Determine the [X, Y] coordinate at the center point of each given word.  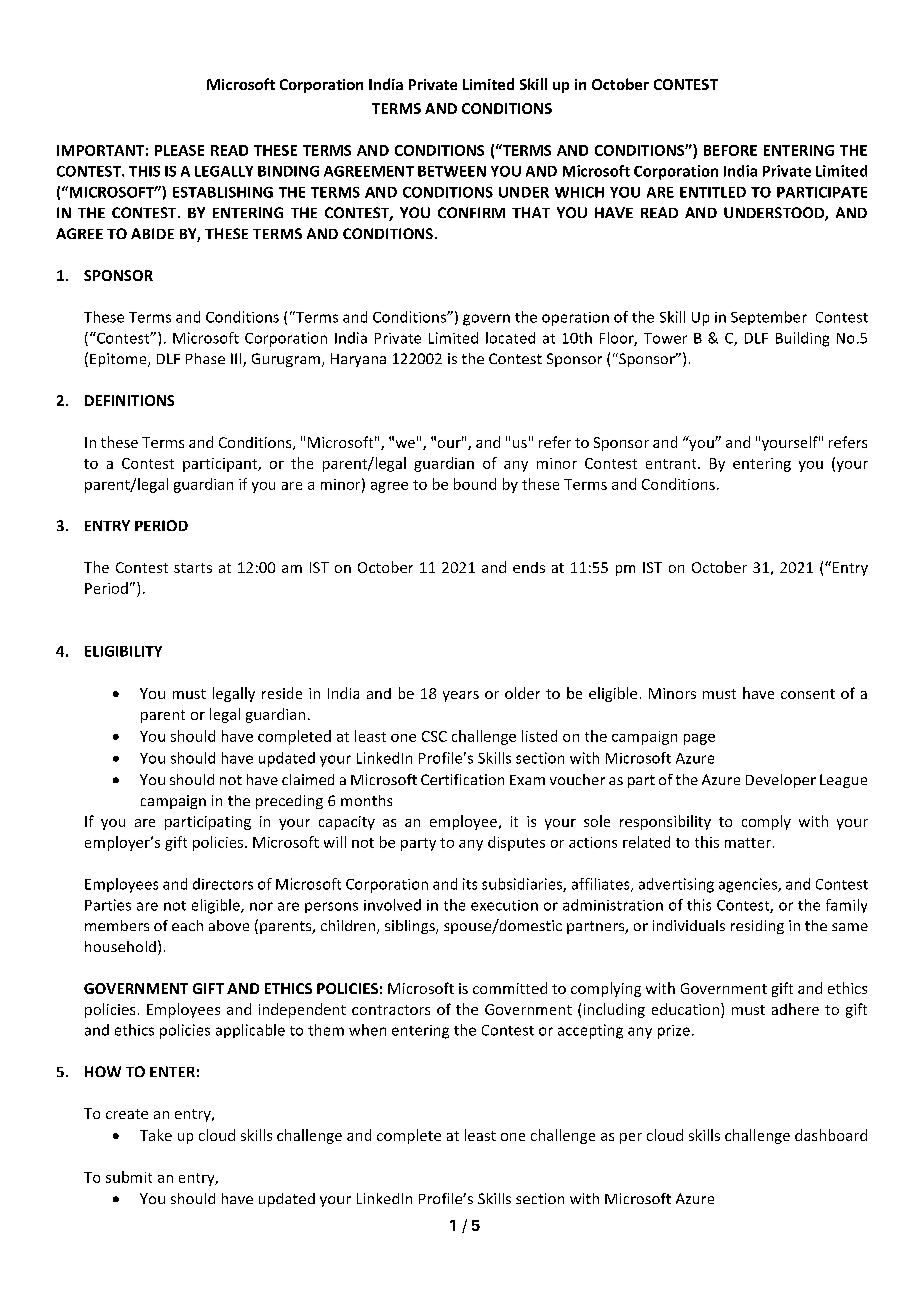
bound [475, 484]
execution [504, 905]
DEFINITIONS [129, 400]
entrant [672, 464]
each [187, 925]
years [461, 696]
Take [156, 1135]
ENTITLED [713, 192]
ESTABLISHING [223, 192]
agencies [749, 885]
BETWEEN [452, 171]
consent [808, 694]
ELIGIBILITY [123, 651]
